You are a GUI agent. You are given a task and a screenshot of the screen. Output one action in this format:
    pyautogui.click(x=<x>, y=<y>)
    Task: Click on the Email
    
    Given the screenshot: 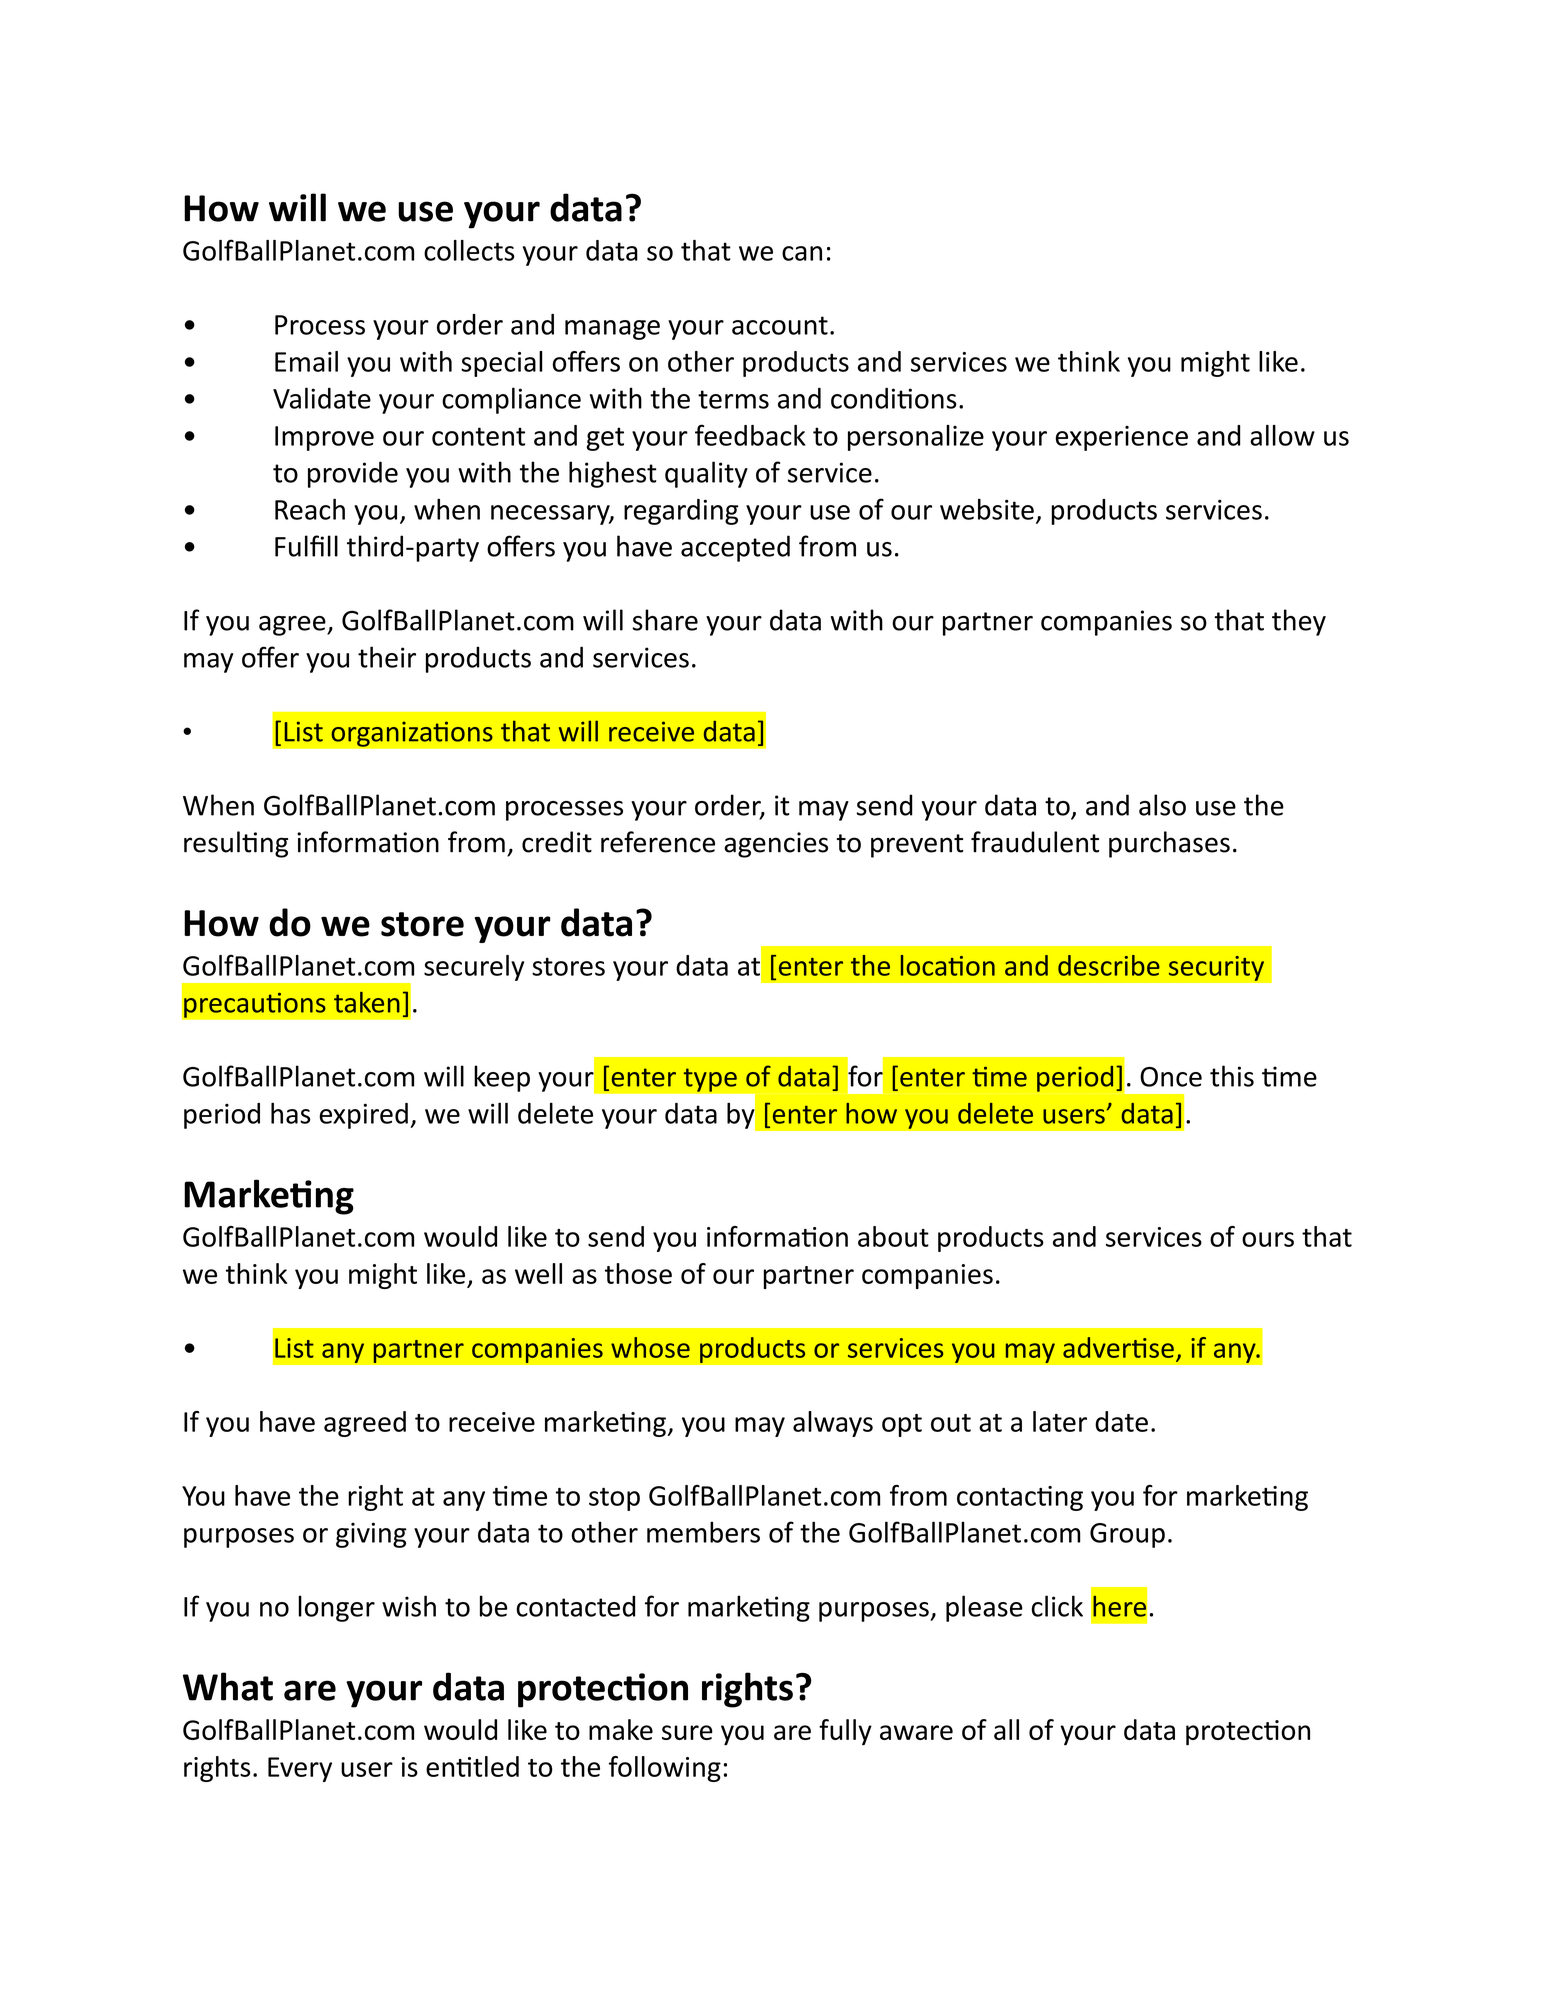 What is the action you would take?
    pyautogui.click(x=306, y=361)
